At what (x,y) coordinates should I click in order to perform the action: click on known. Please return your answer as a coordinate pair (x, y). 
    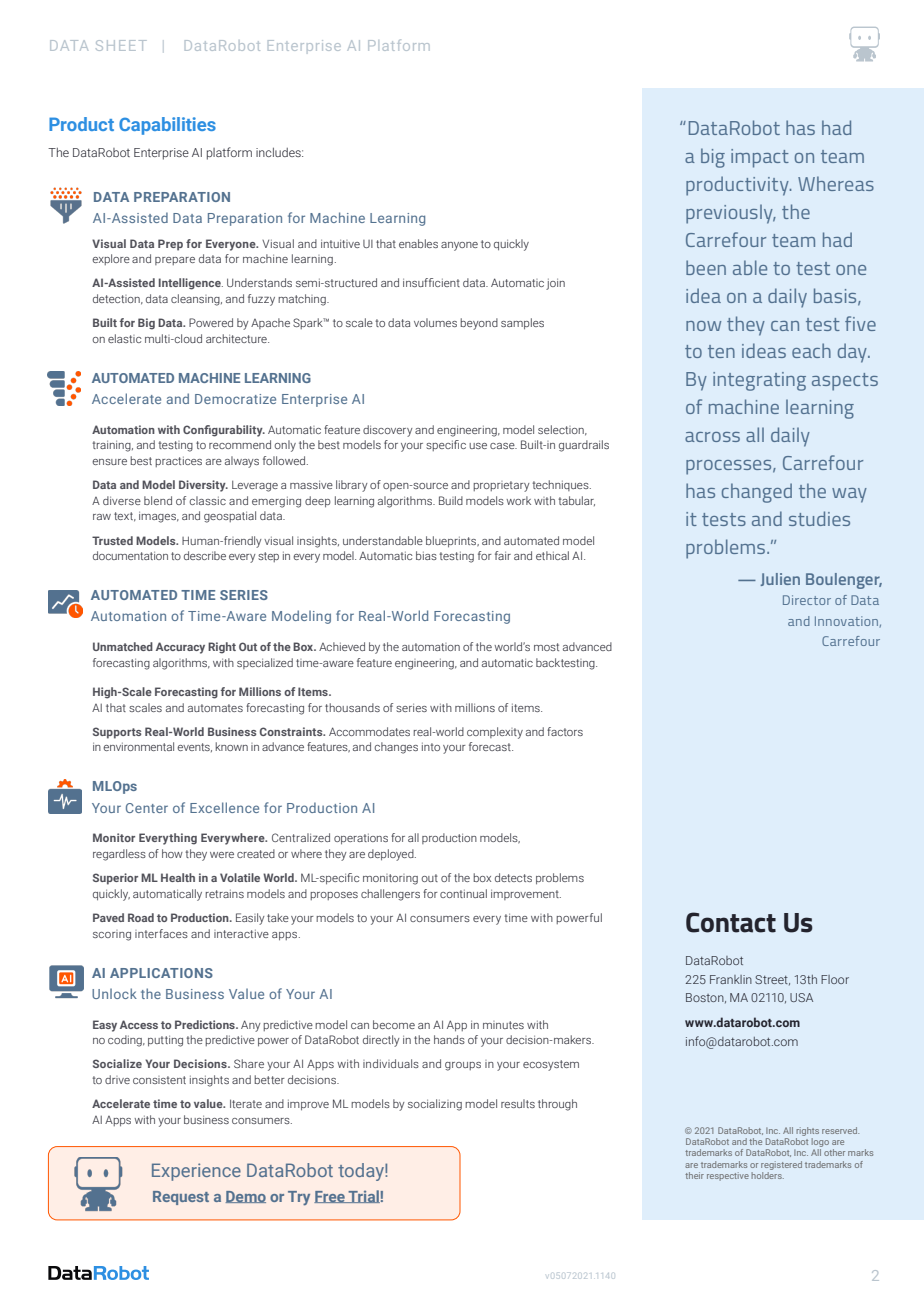
    Looking at the image, I should click on (231, 746).
